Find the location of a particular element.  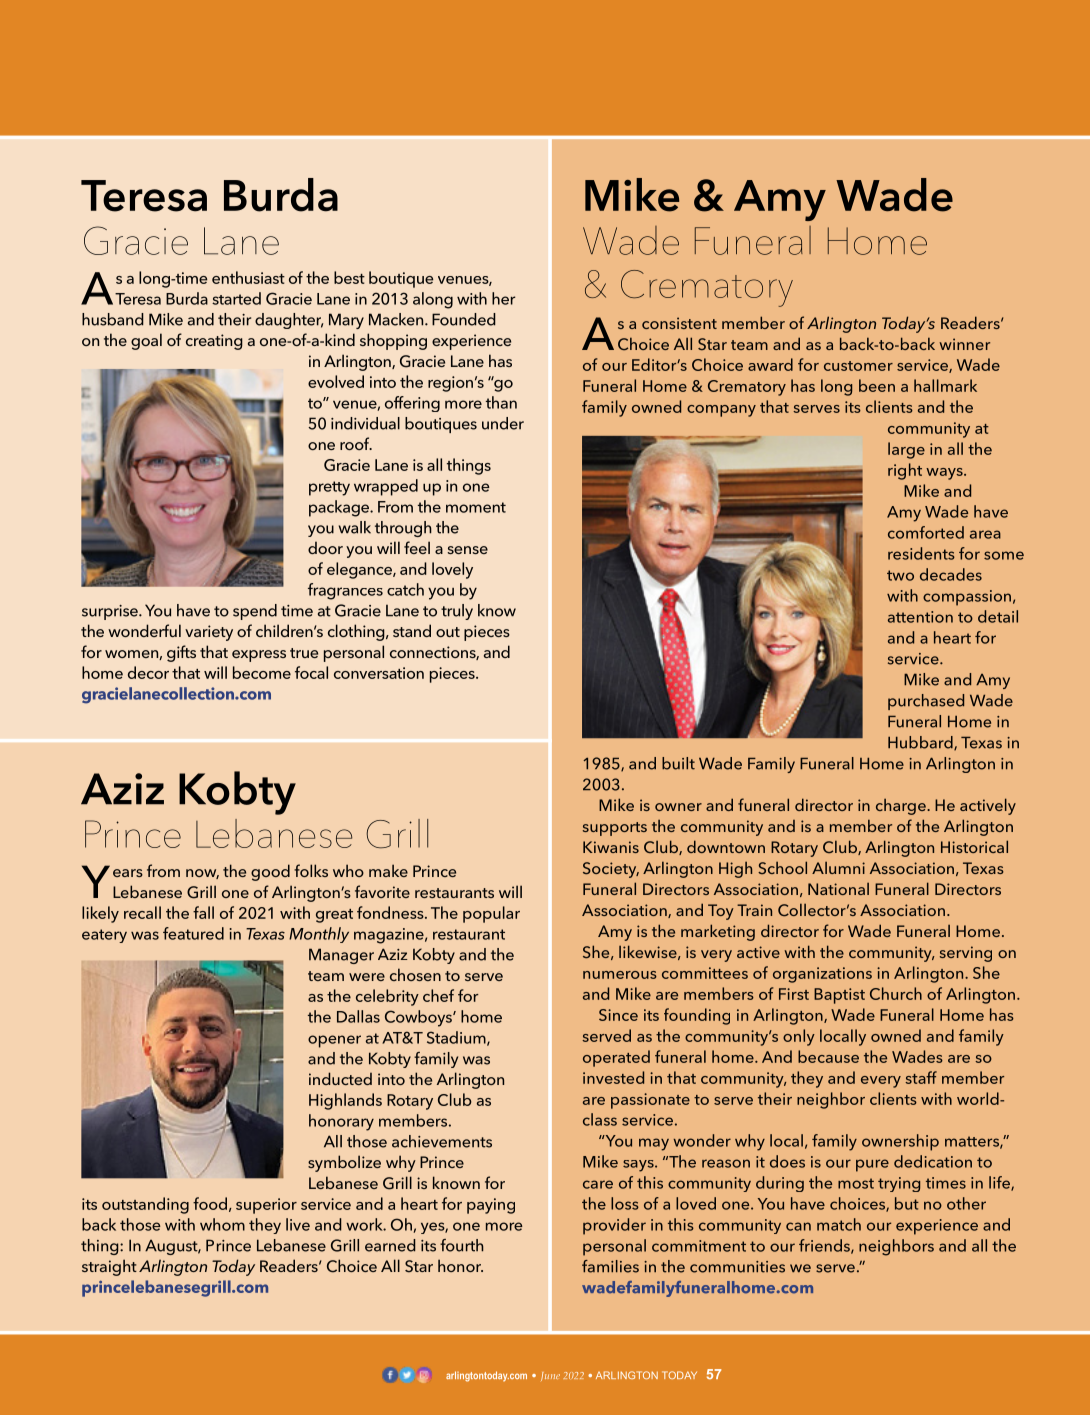

gifts is located at coordinates (181, 653).
